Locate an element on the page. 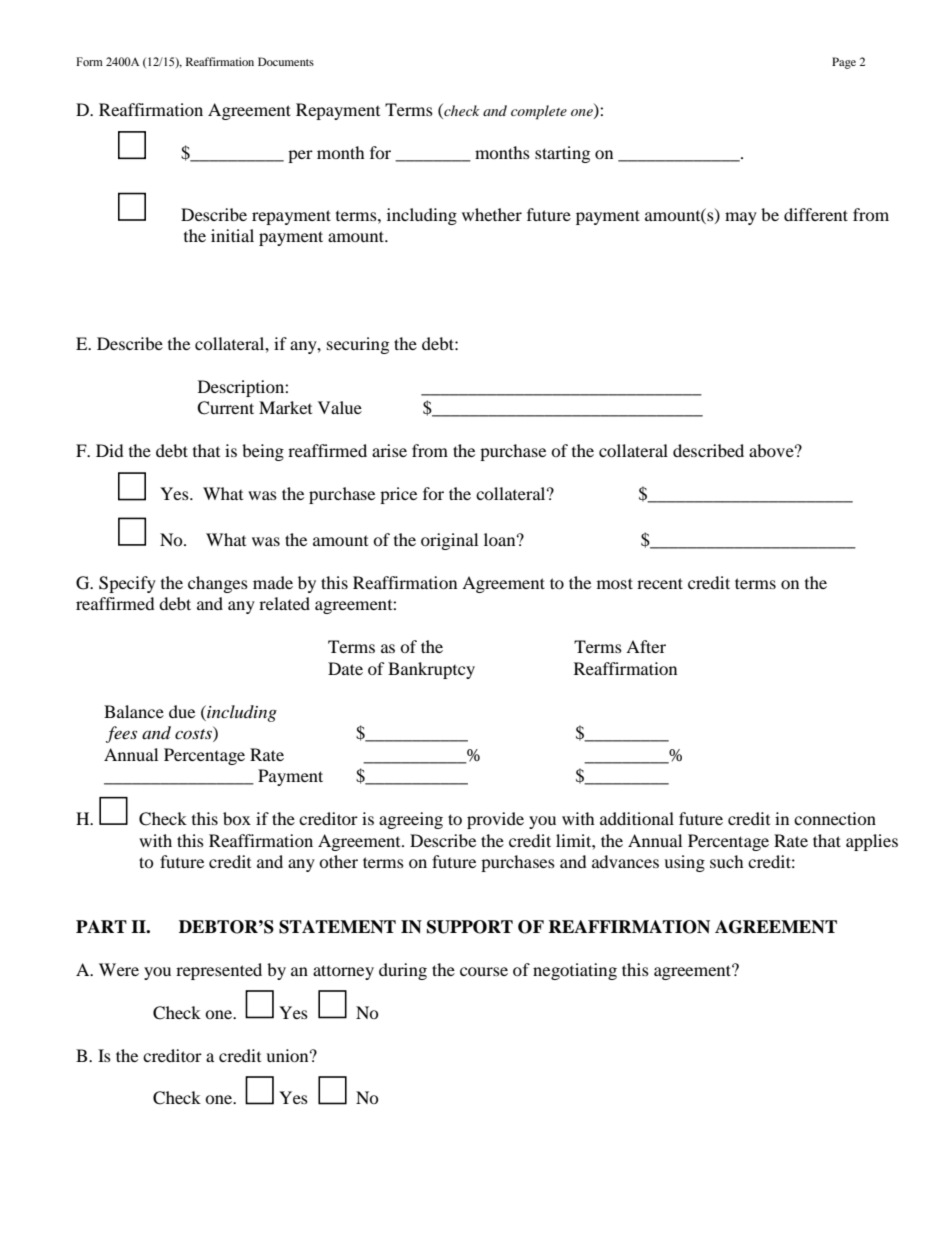 The width and height of the document is (952, 1233). Form is located at coordinates (89, 61).
